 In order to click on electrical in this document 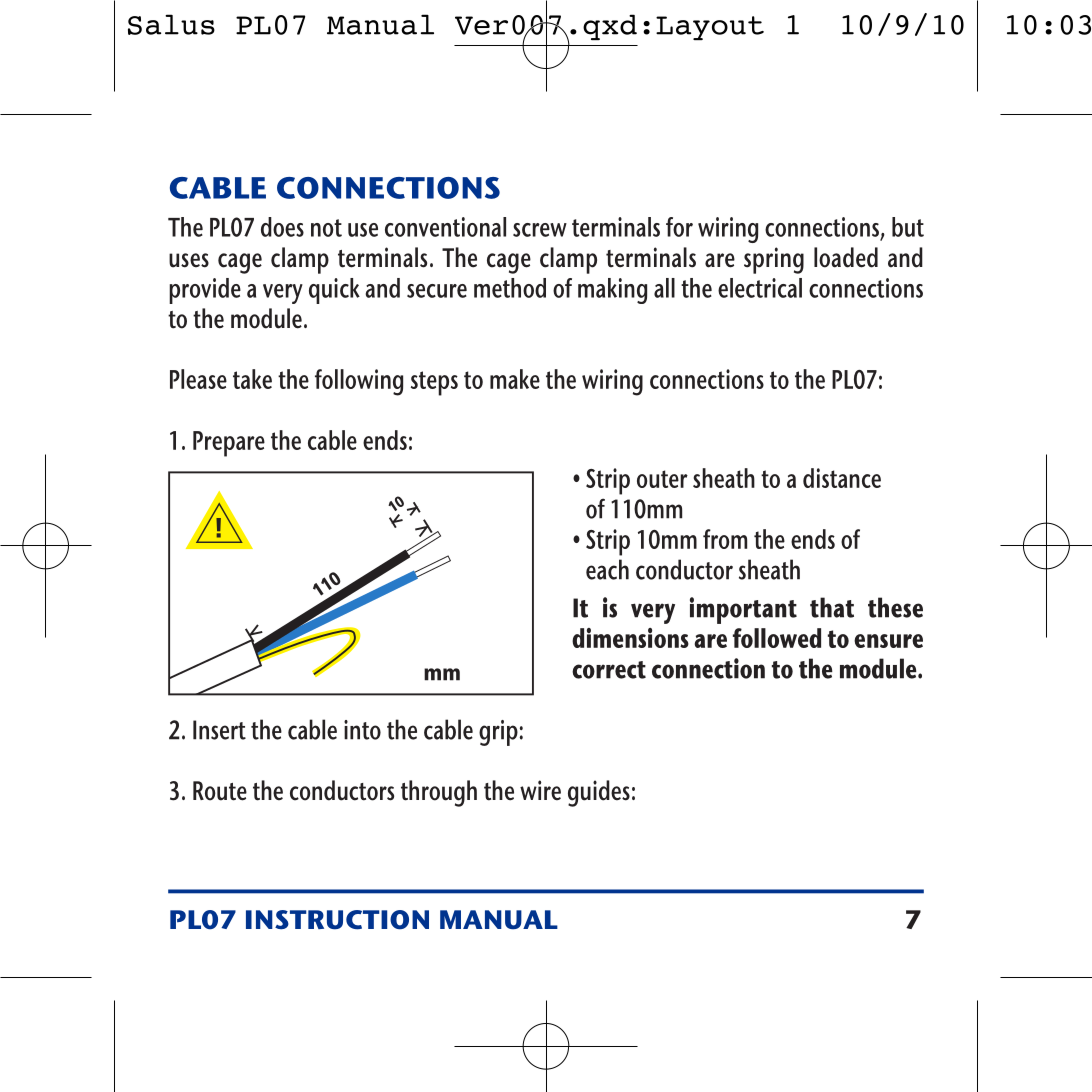, I will do `click(760, 288)`.
